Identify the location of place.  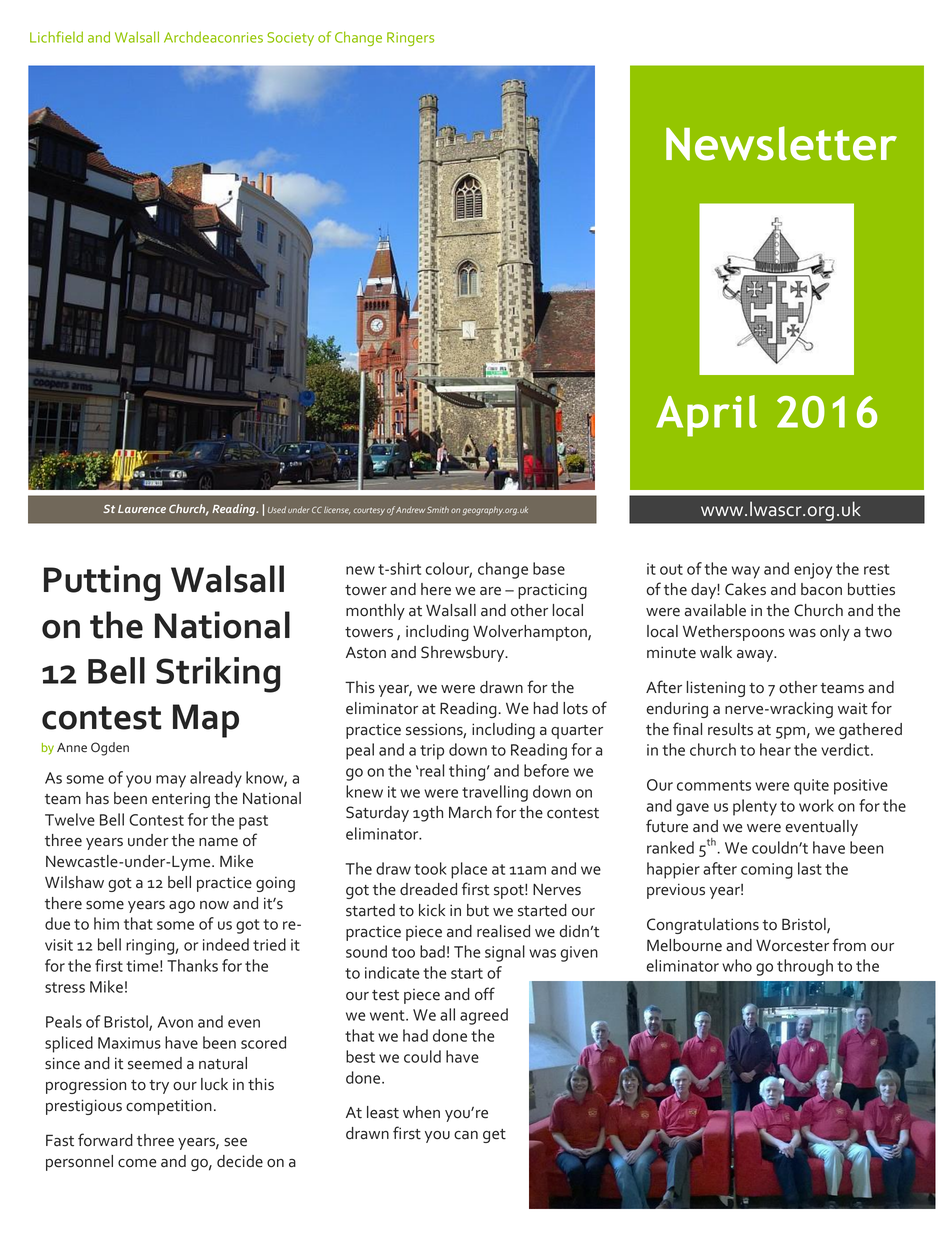
(469, 870).
